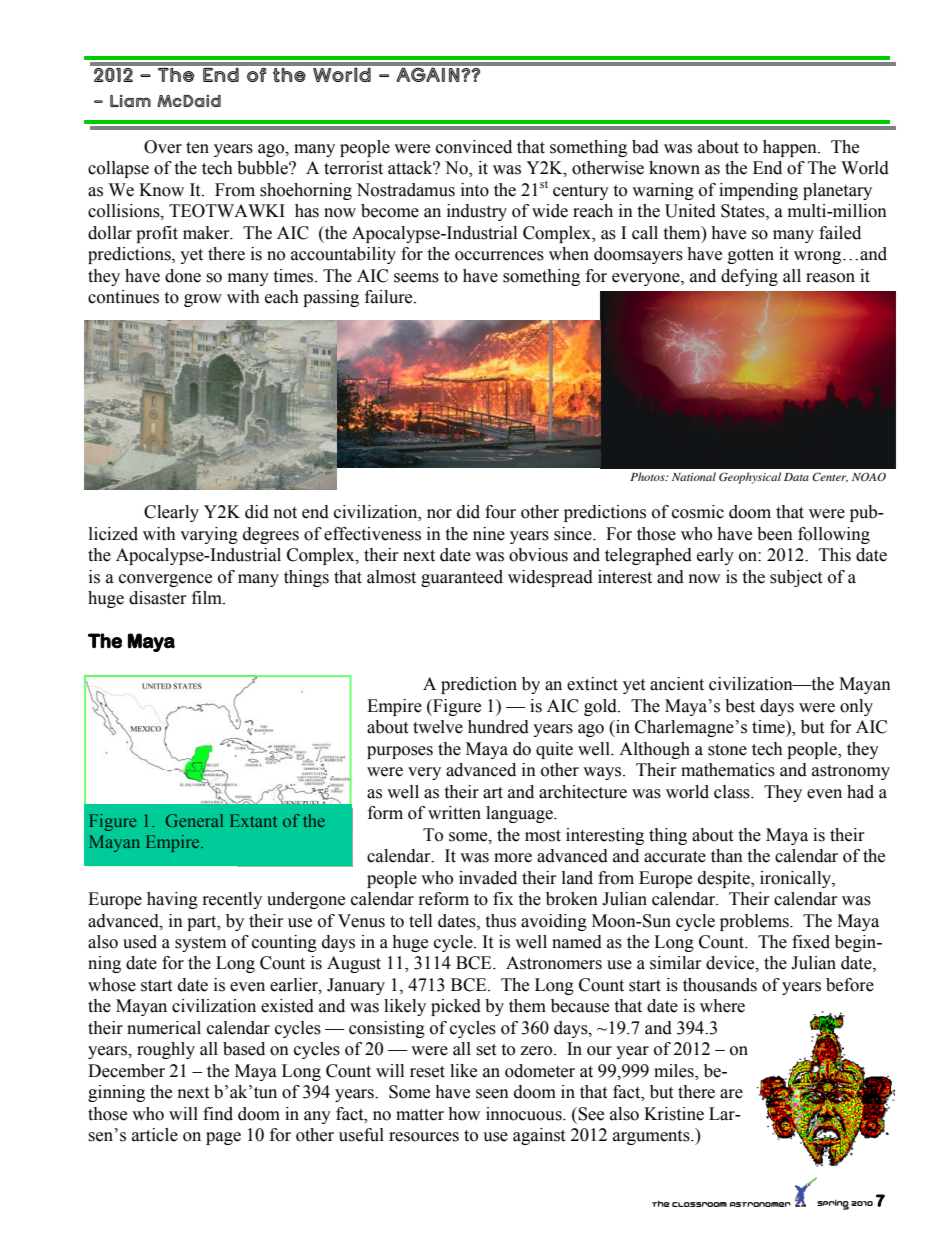 This document has height=1233, width=952. What do you see at coordinates (390, 297) in the document?
I see `failure` at bounding box center [390, 297].
